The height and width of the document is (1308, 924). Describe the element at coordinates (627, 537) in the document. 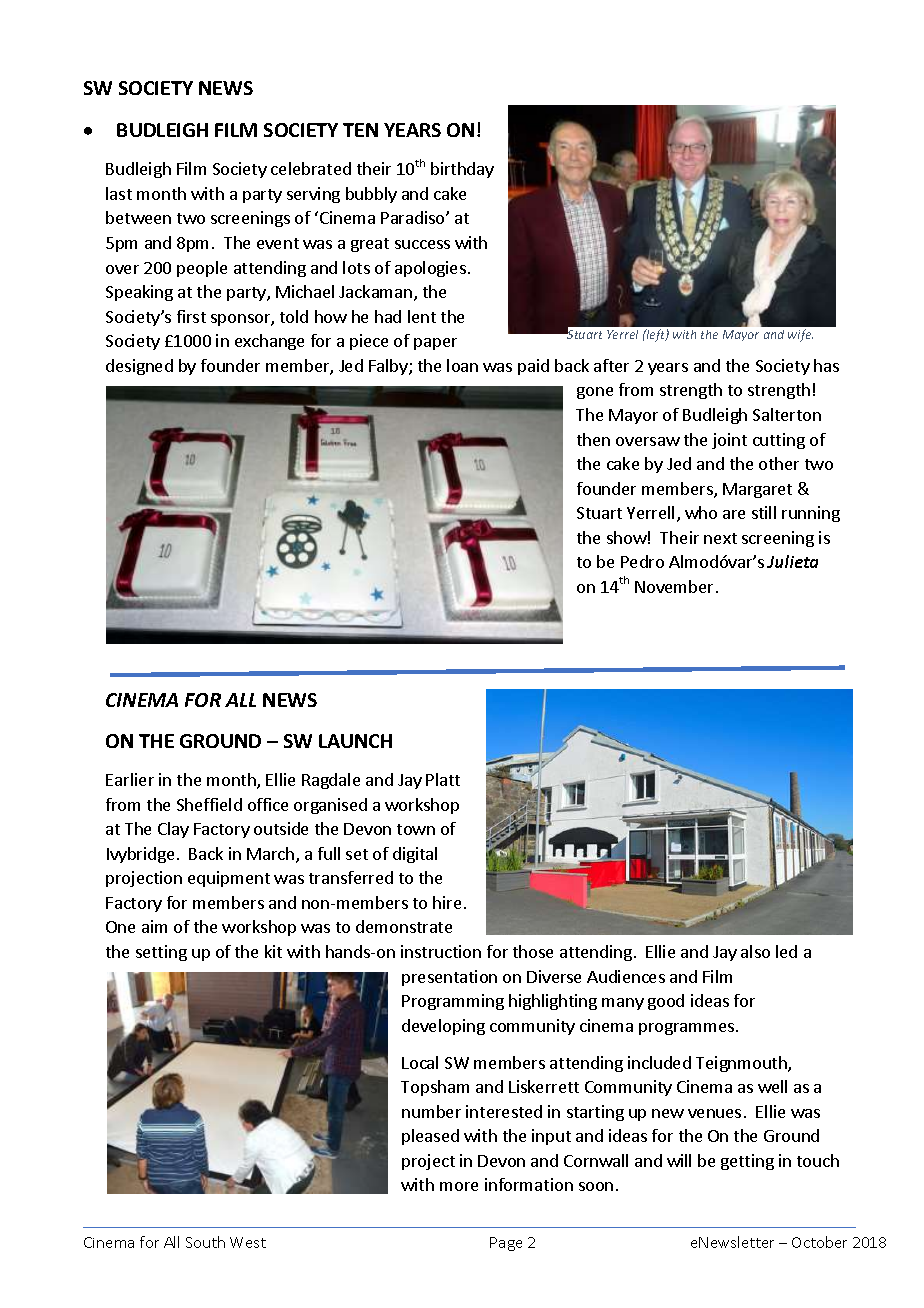

I see `show` at that location.
